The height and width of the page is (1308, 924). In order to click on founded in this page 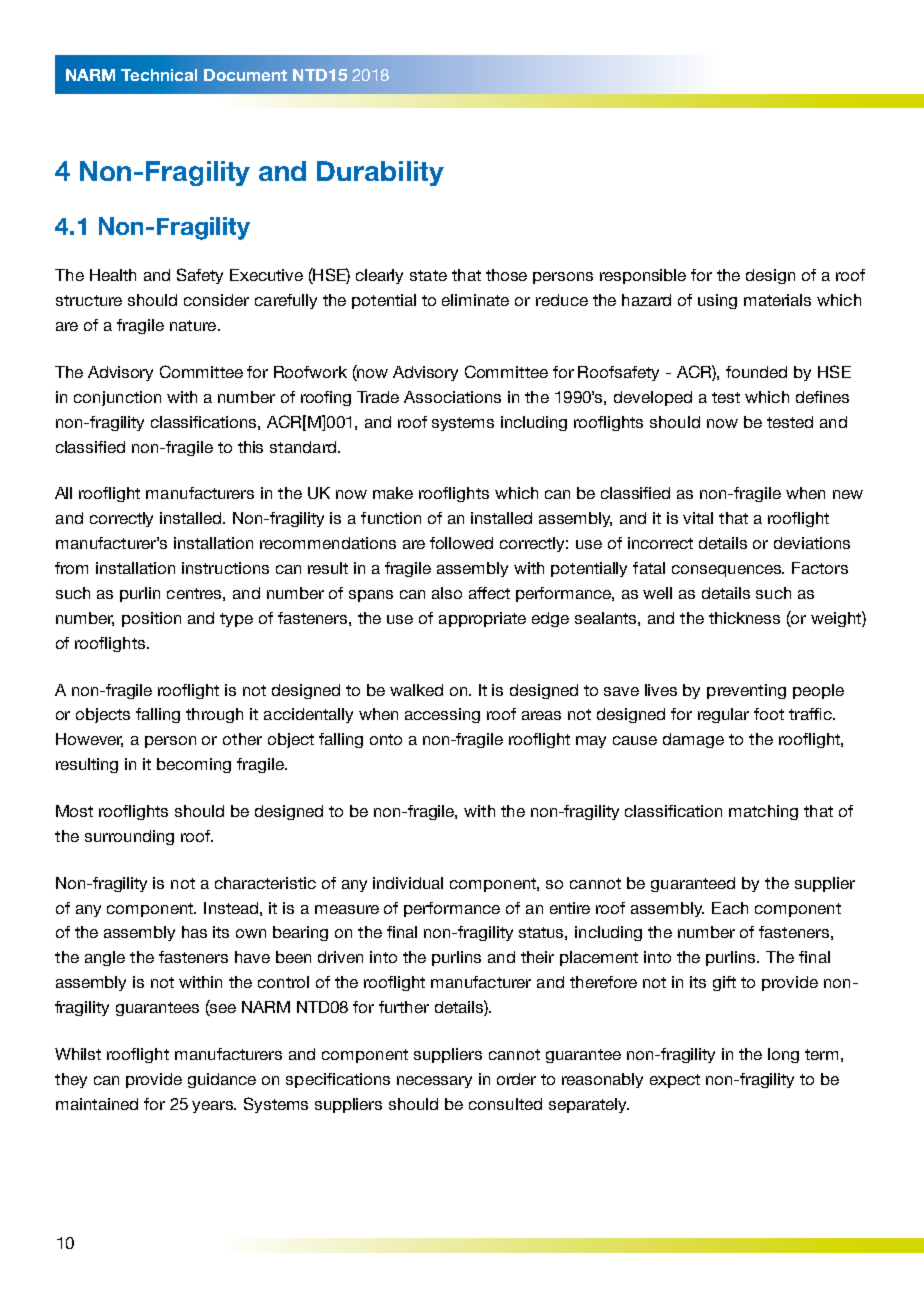, I will do `click(756, 372)`.
